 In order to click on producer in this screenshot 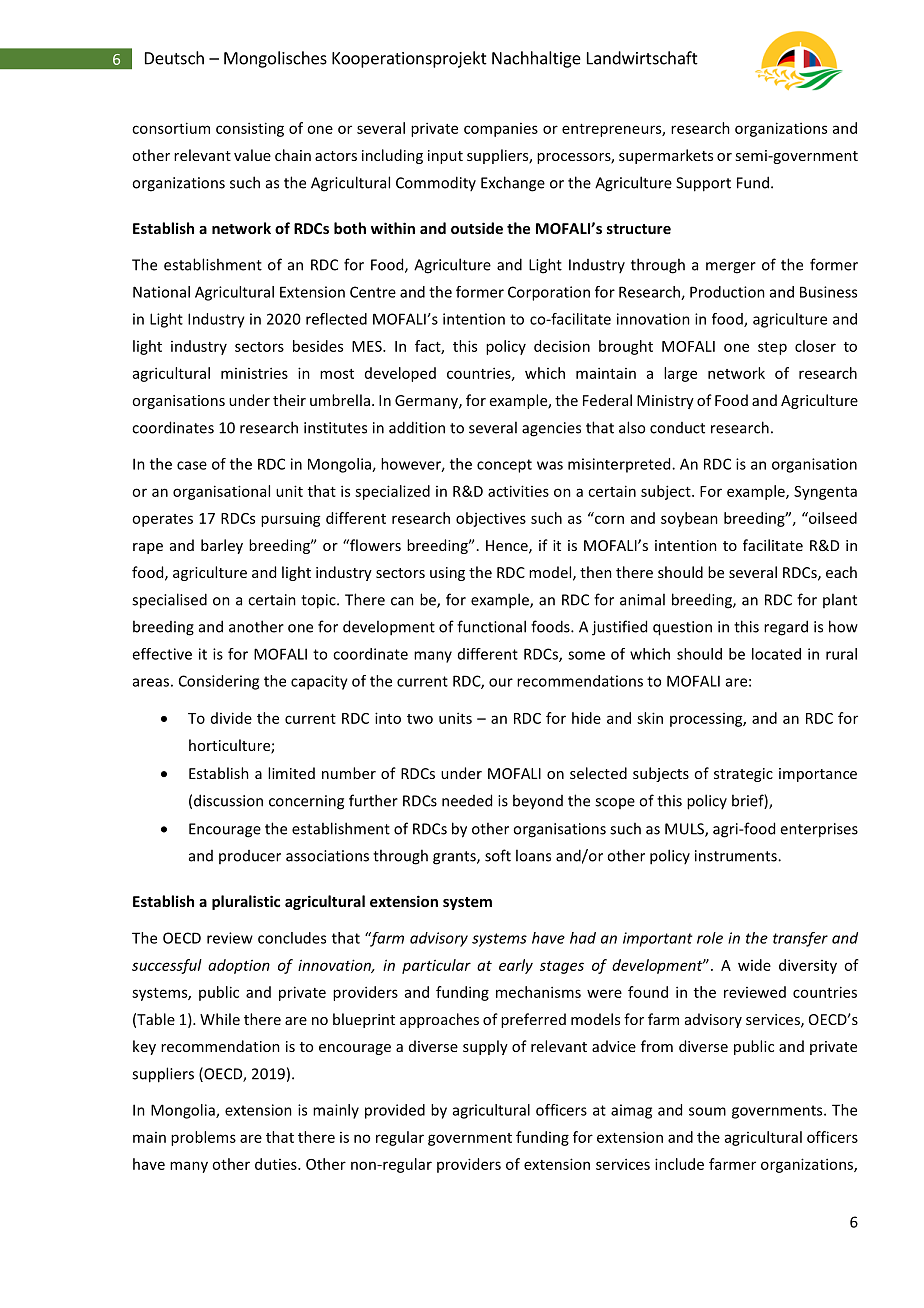, I will do `click(250, 857)`.
